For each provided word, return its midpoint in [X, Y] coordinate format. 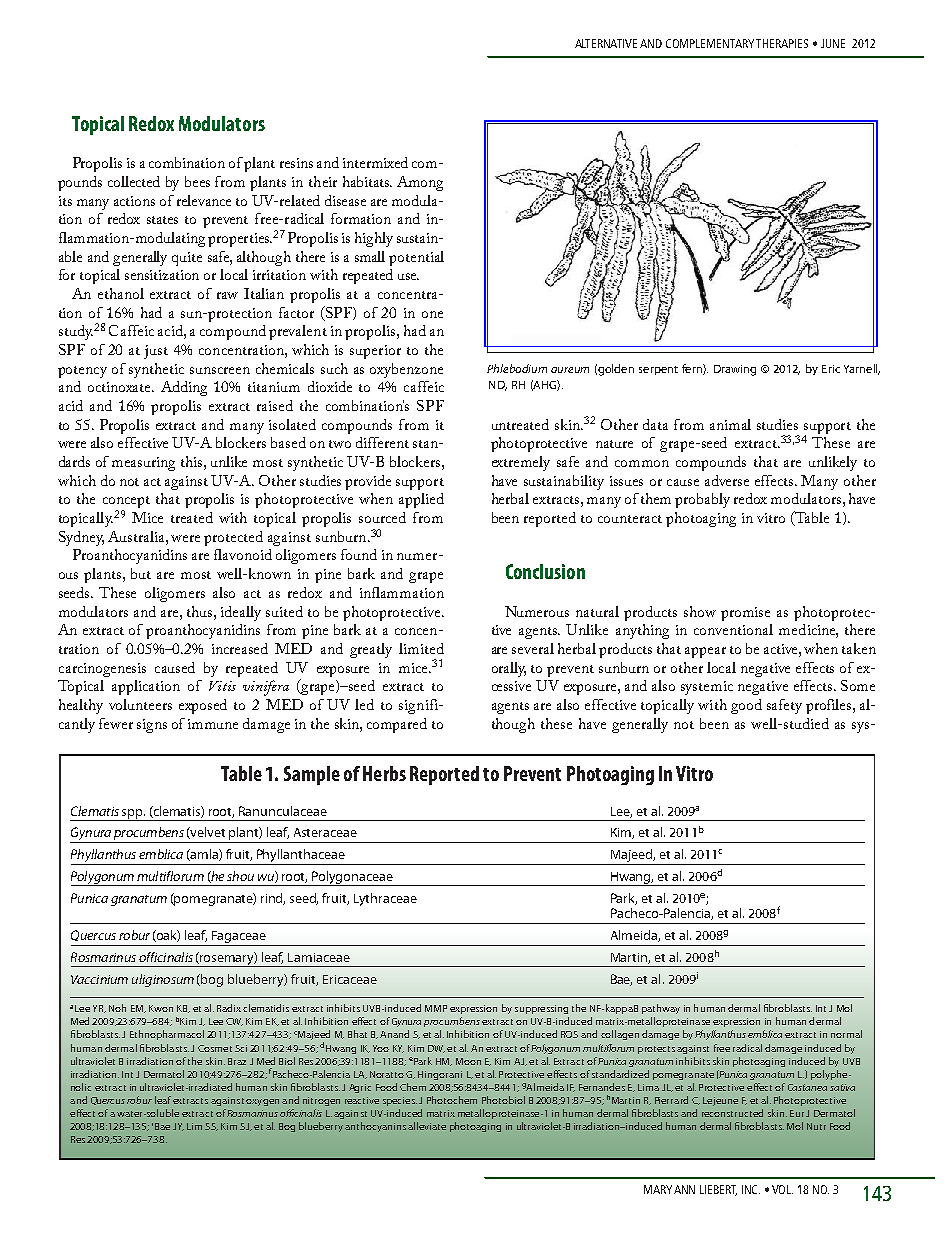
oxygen [262, 1102]
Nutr [816, 1126]
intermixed [375, 162]
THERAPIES [782, 43]
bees [197, 181]
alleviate [427, 1126]
